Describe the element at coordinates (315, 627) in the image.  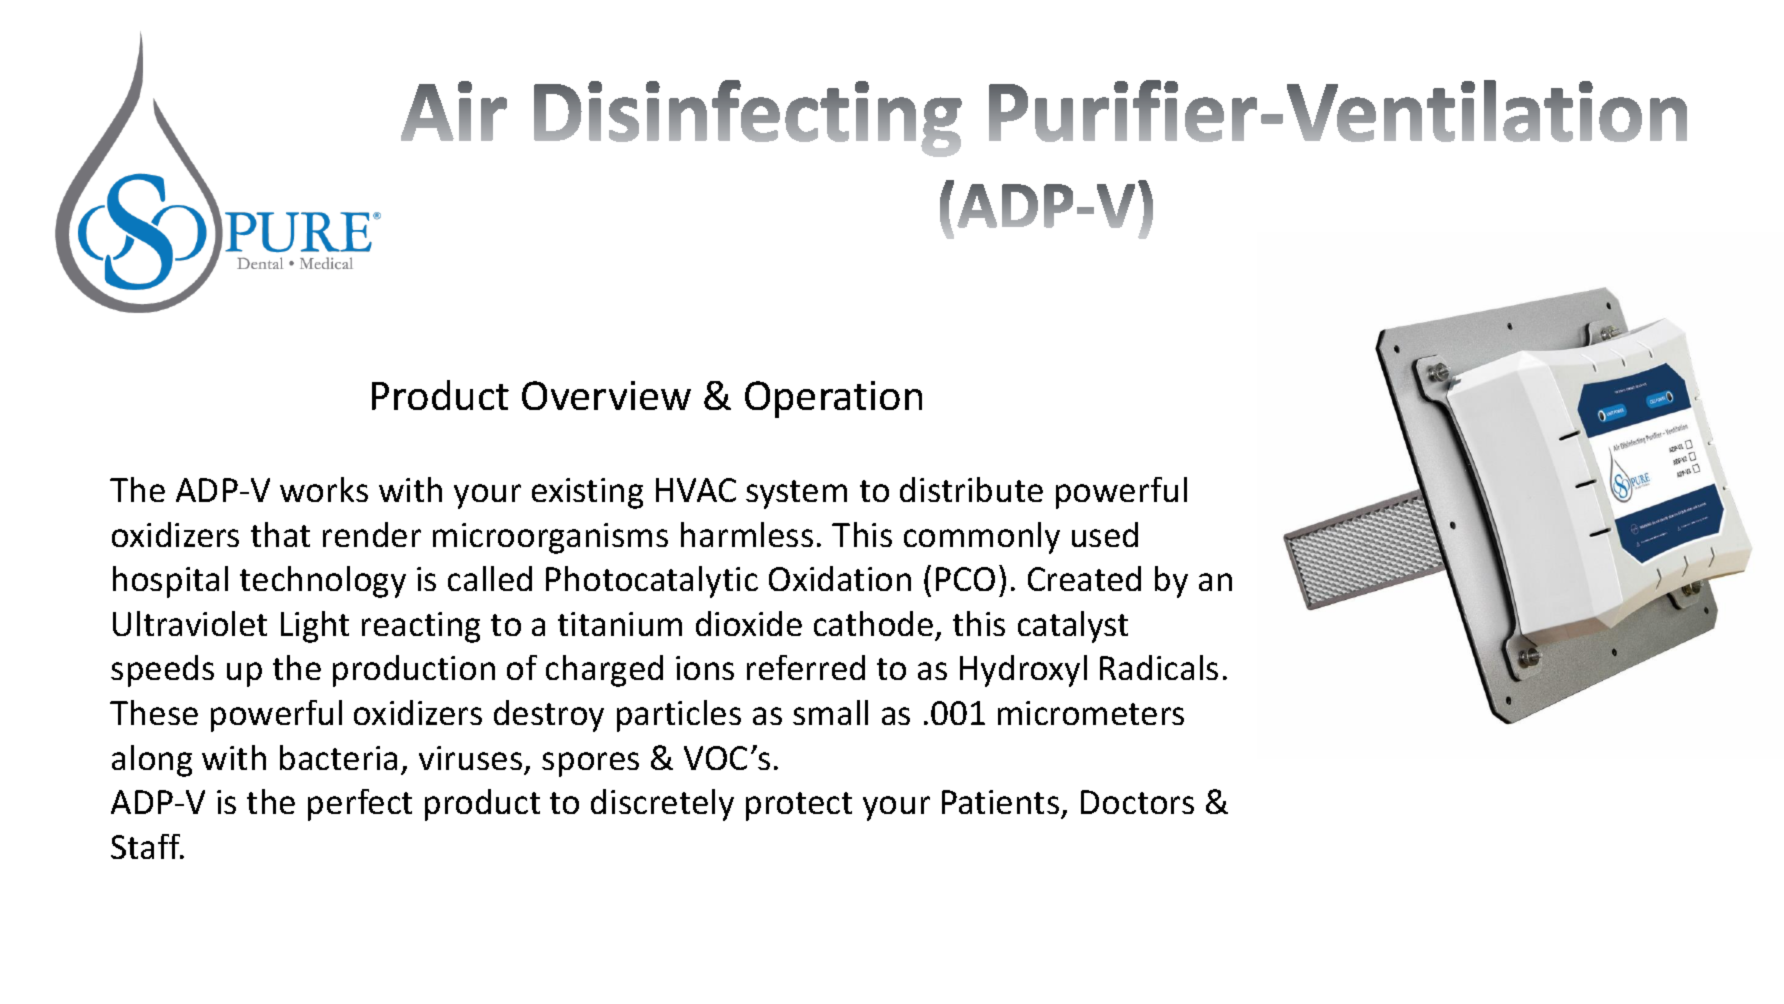
I see `Light` at that location.
